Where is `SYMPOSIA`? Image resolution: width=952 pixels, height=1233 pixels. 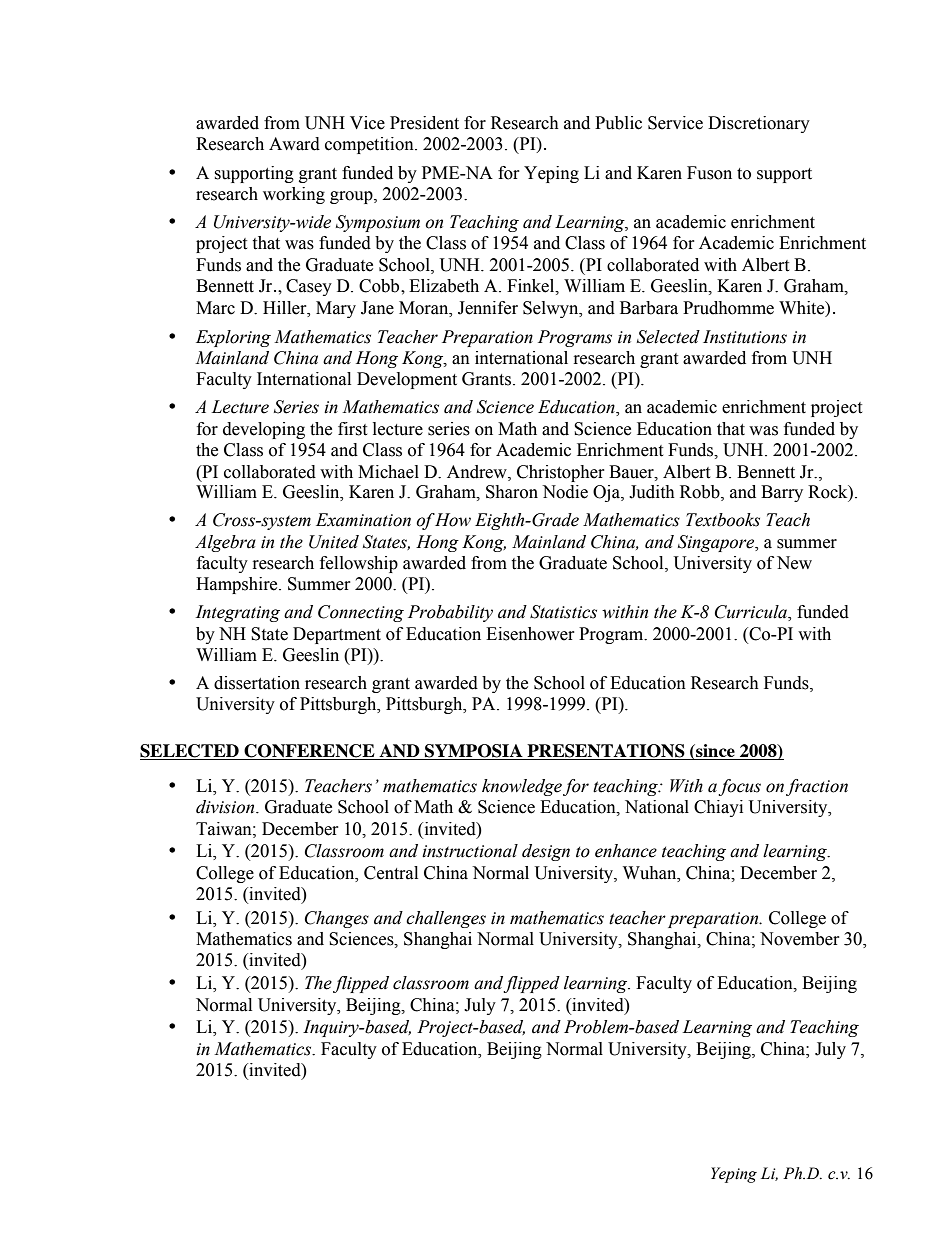
SYMPOSIA is located at coordinates (474, 752).
